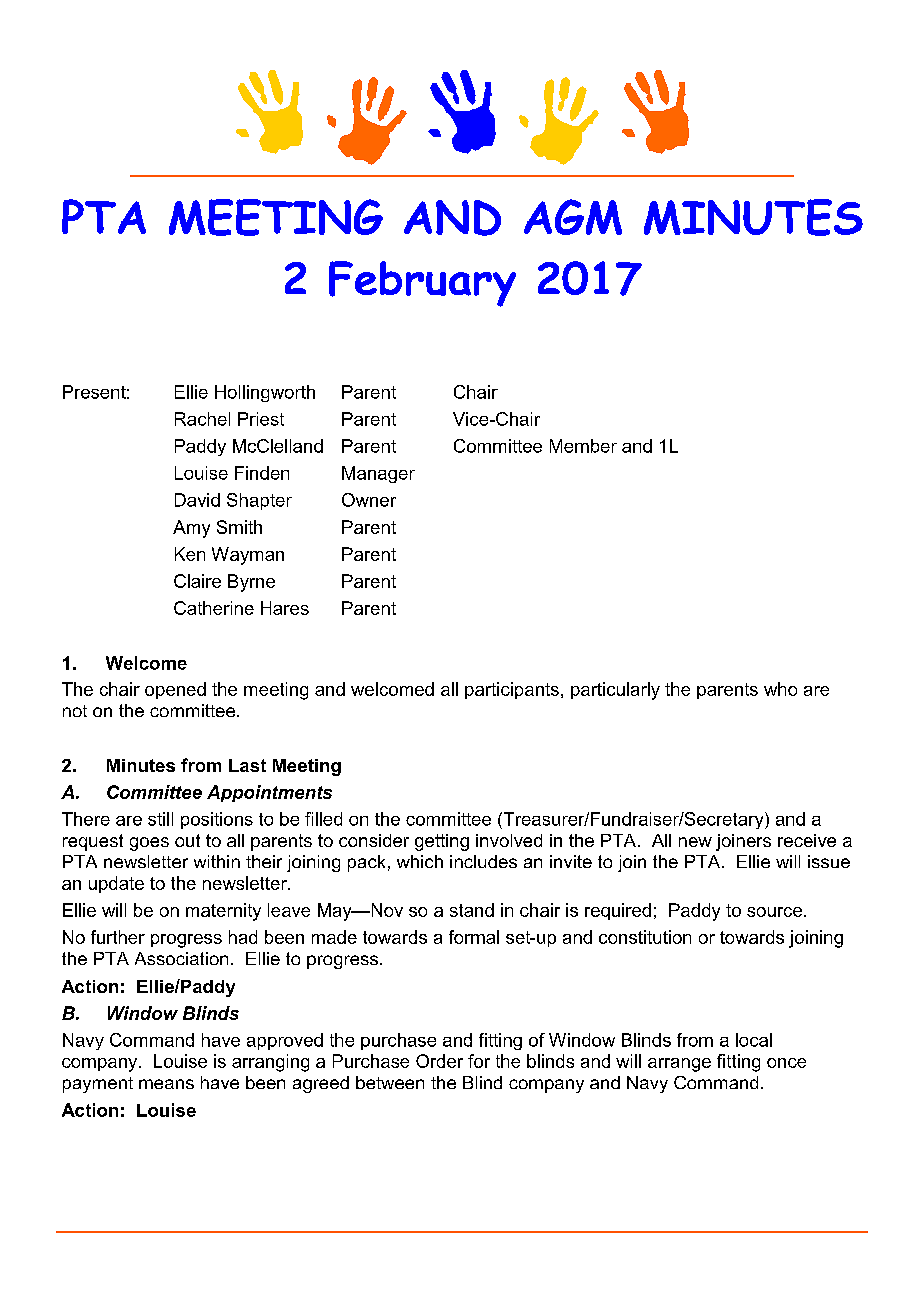 The image size is (924, 1308). What do you see at coordinates (166, 1084) in the screenshot?
I see `means` at bounding box center [166, 1084].
